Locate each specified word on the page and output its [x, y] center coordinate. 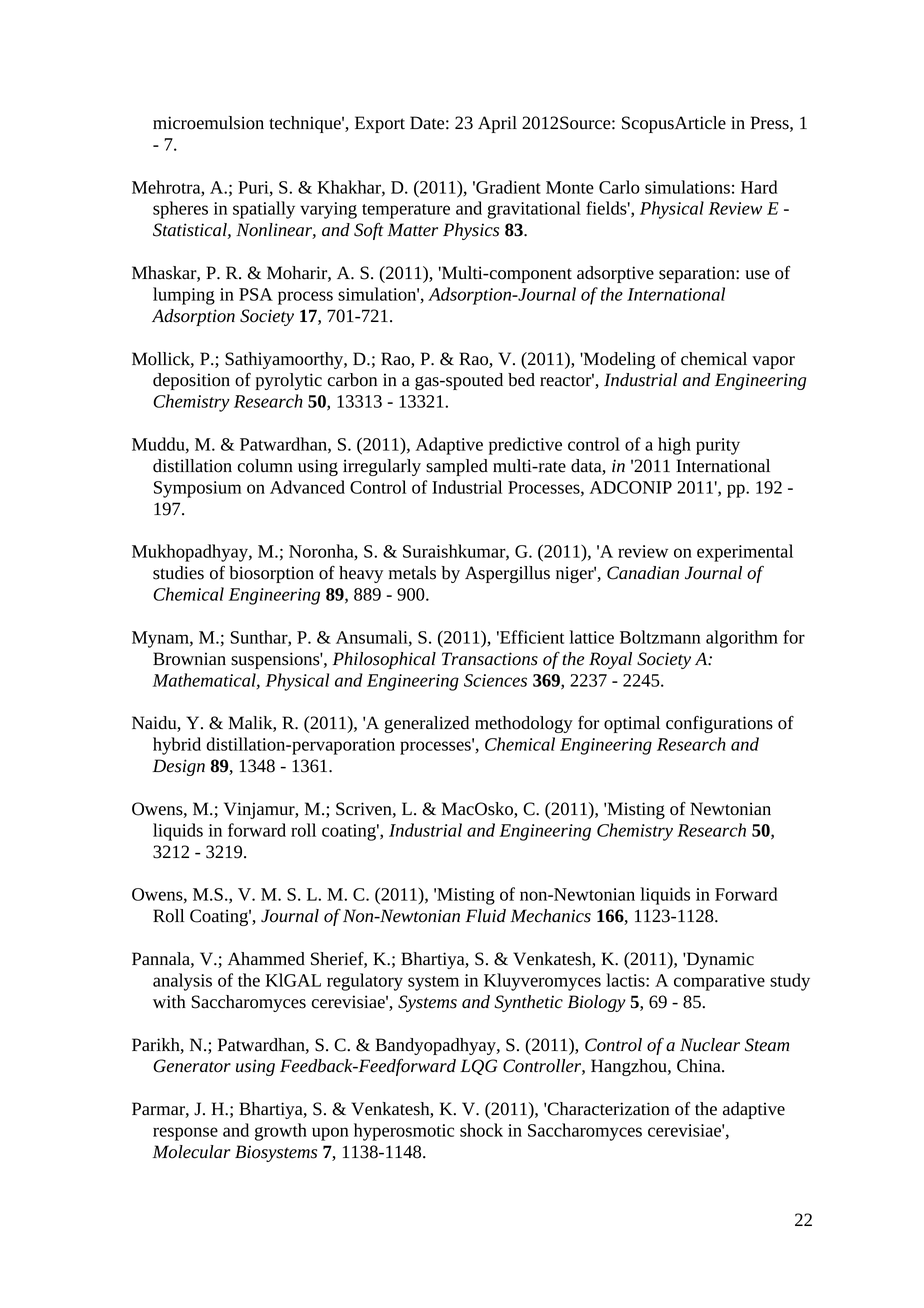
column [265, 466]
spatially [264, 210]
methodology [524, 724]
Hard [759, 187]
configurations [719, 724]
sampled [457, 467]
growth [281, 1132]
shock [481, 1130]
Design [179, 767]
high [674, 446]
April [497, 124]
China [700, 1066]
